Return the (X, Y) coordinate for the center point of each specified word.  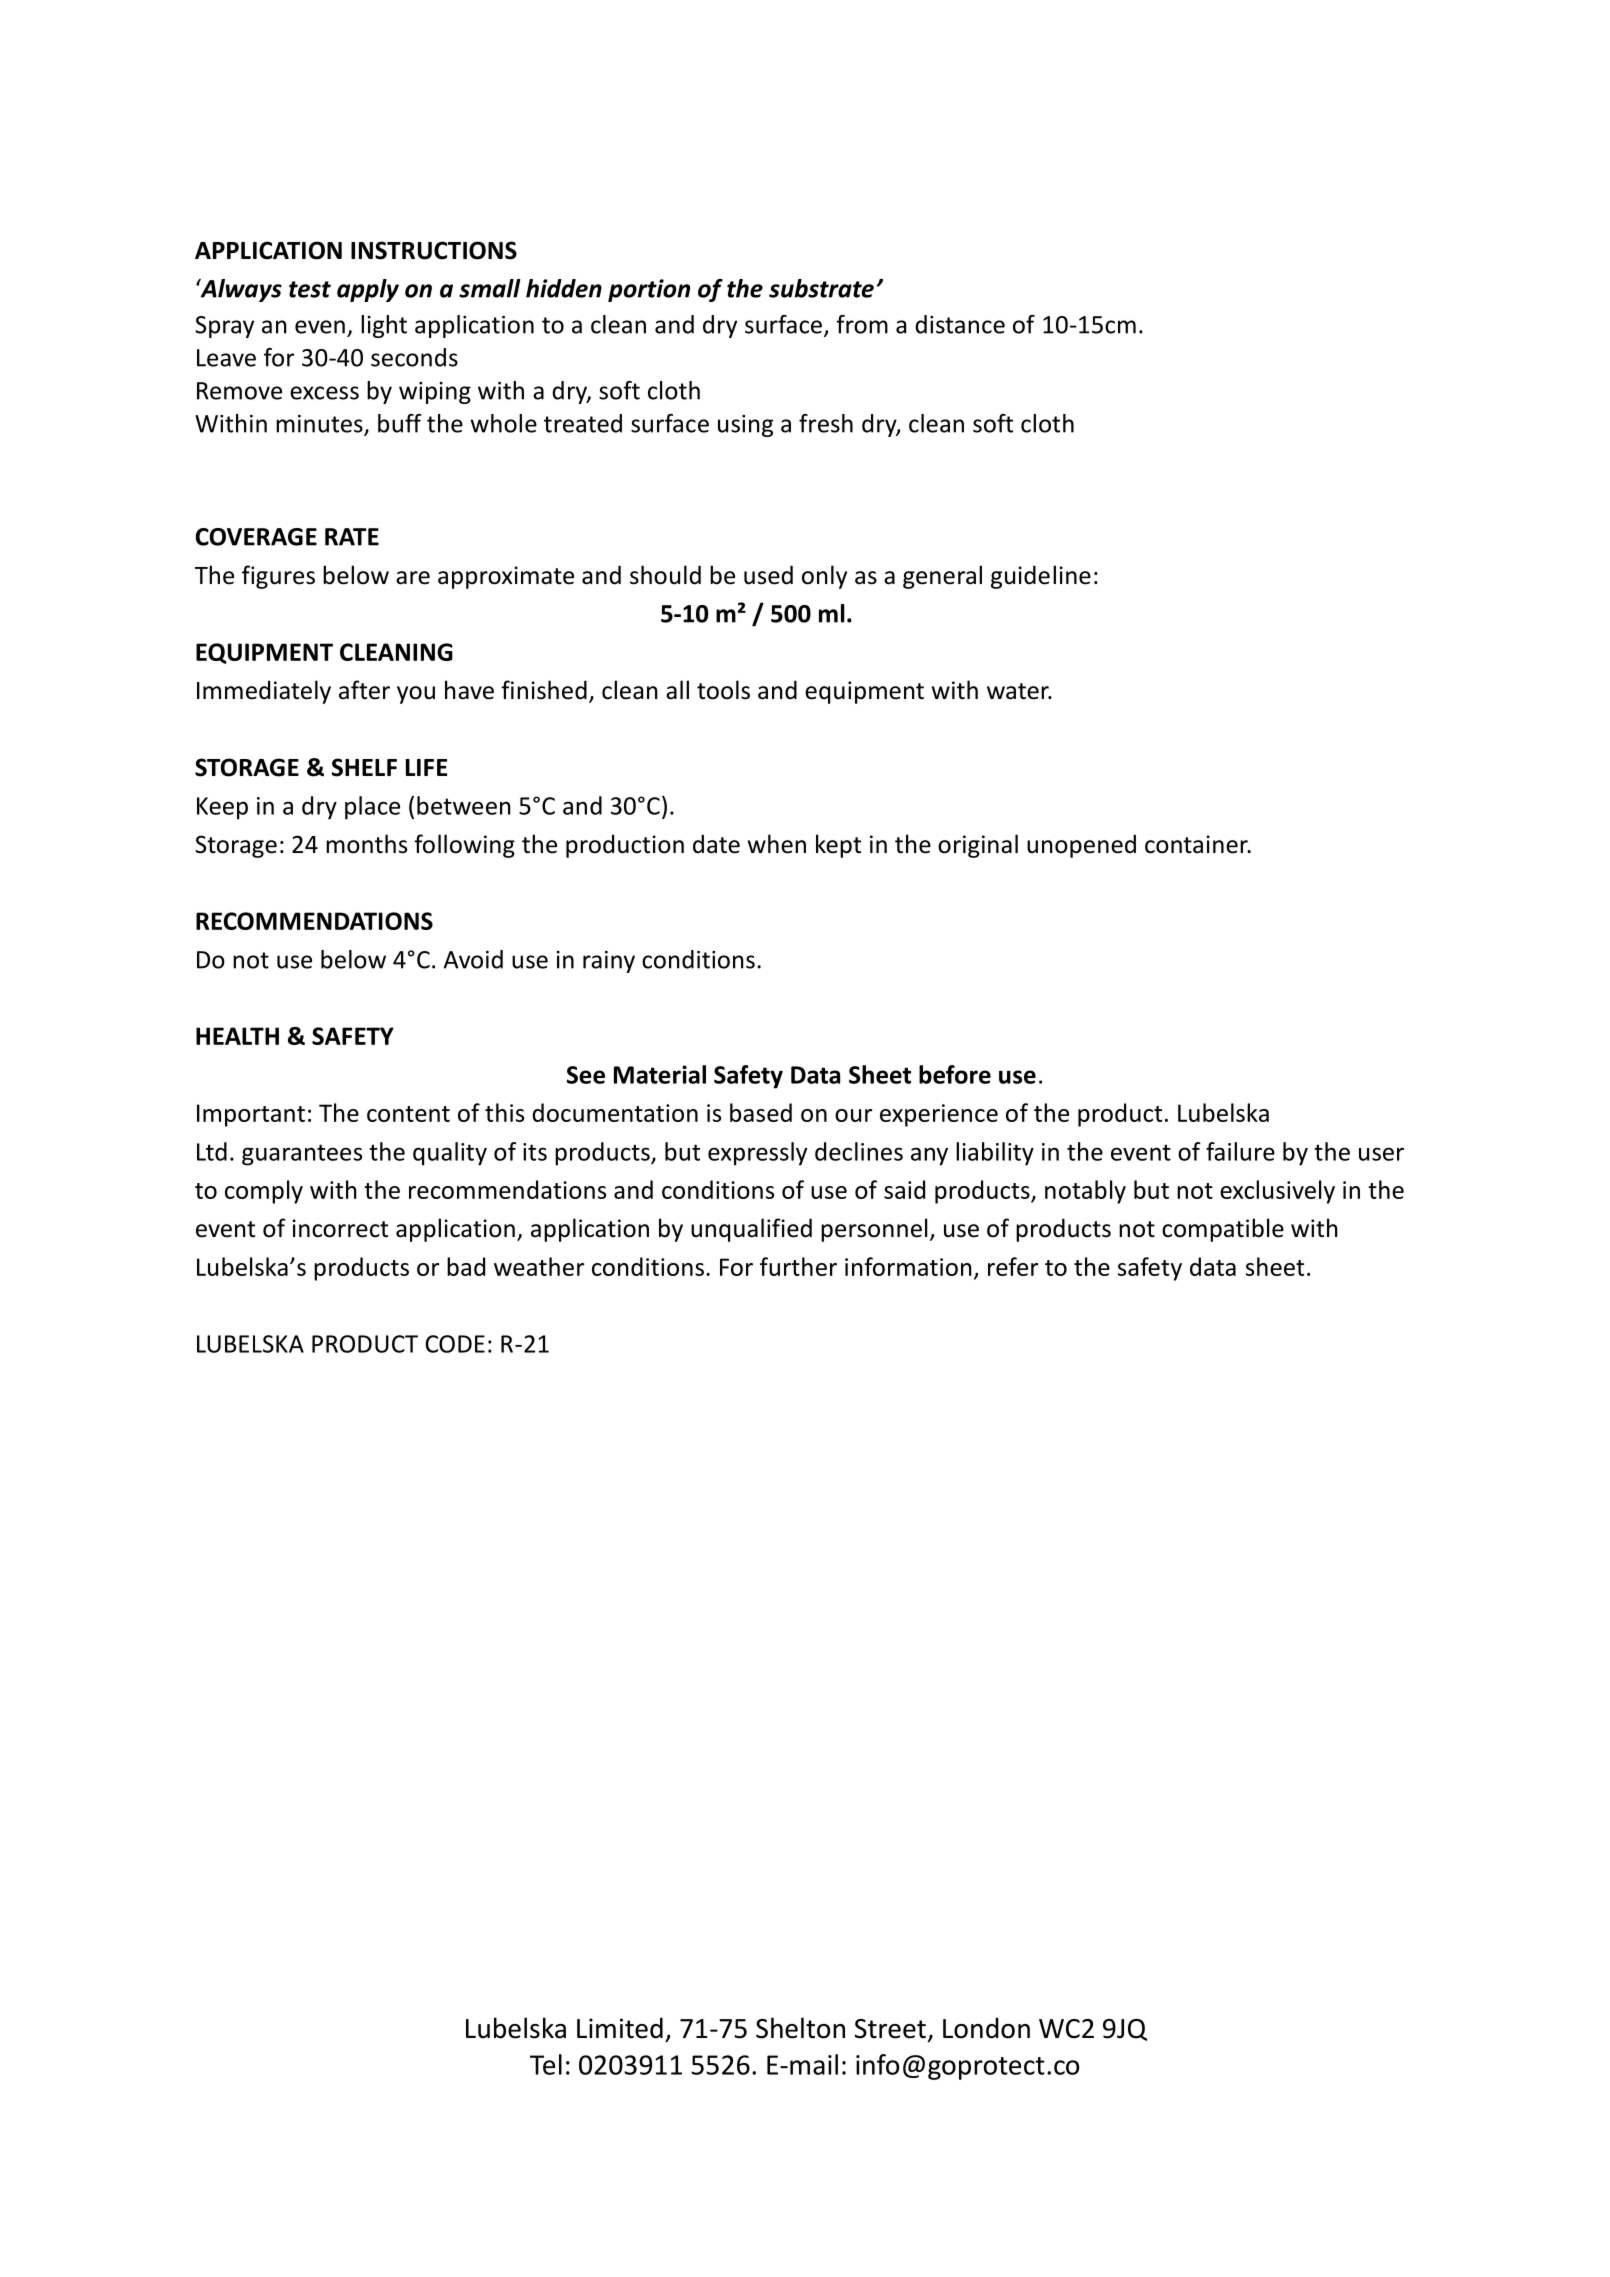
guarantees (302, 1155)
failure (1240, 1151)
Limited (620, 2028)
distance (960, 324)
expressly (757, 1154)
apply (368, 290)
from (862, 324)
